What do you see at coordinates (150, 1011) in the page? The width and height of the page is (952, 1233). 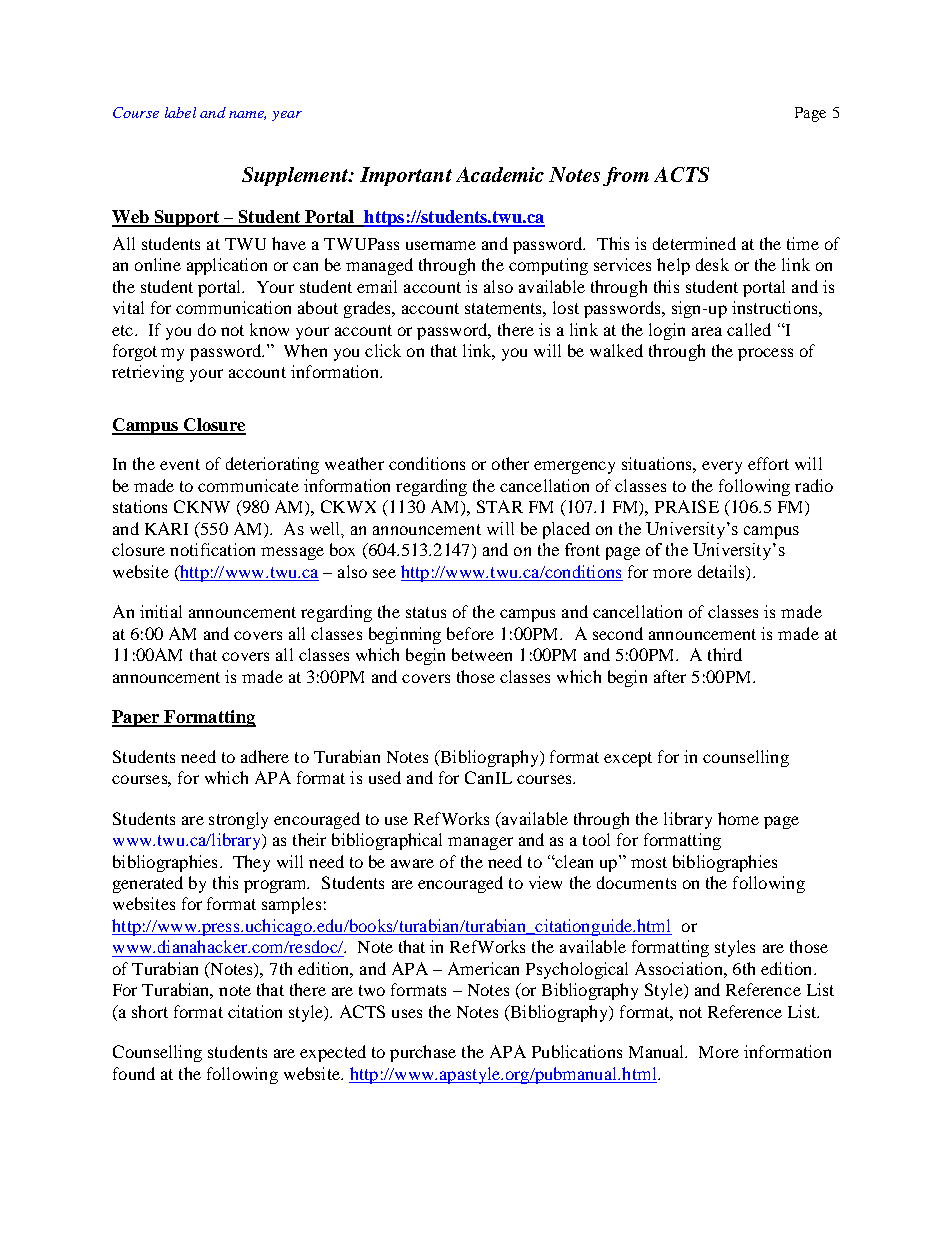 I see `short` at bounding box center [150, 1011].
